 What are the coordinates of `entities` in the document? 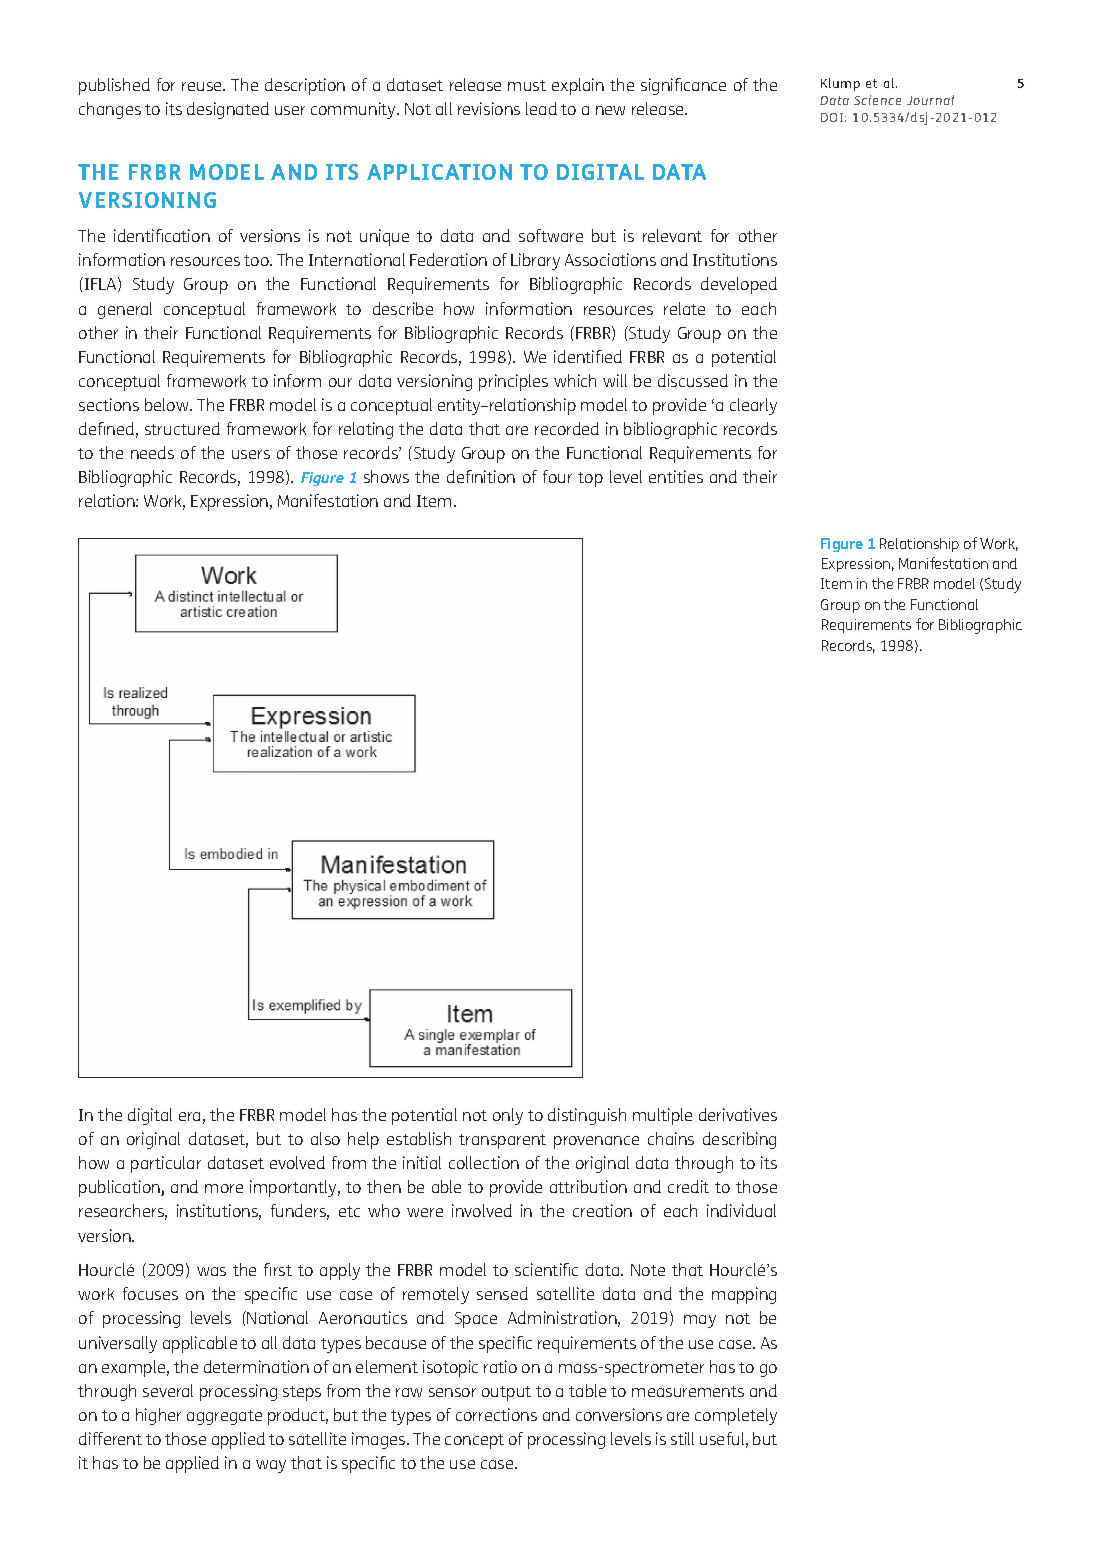 It's located at (676, 476).
